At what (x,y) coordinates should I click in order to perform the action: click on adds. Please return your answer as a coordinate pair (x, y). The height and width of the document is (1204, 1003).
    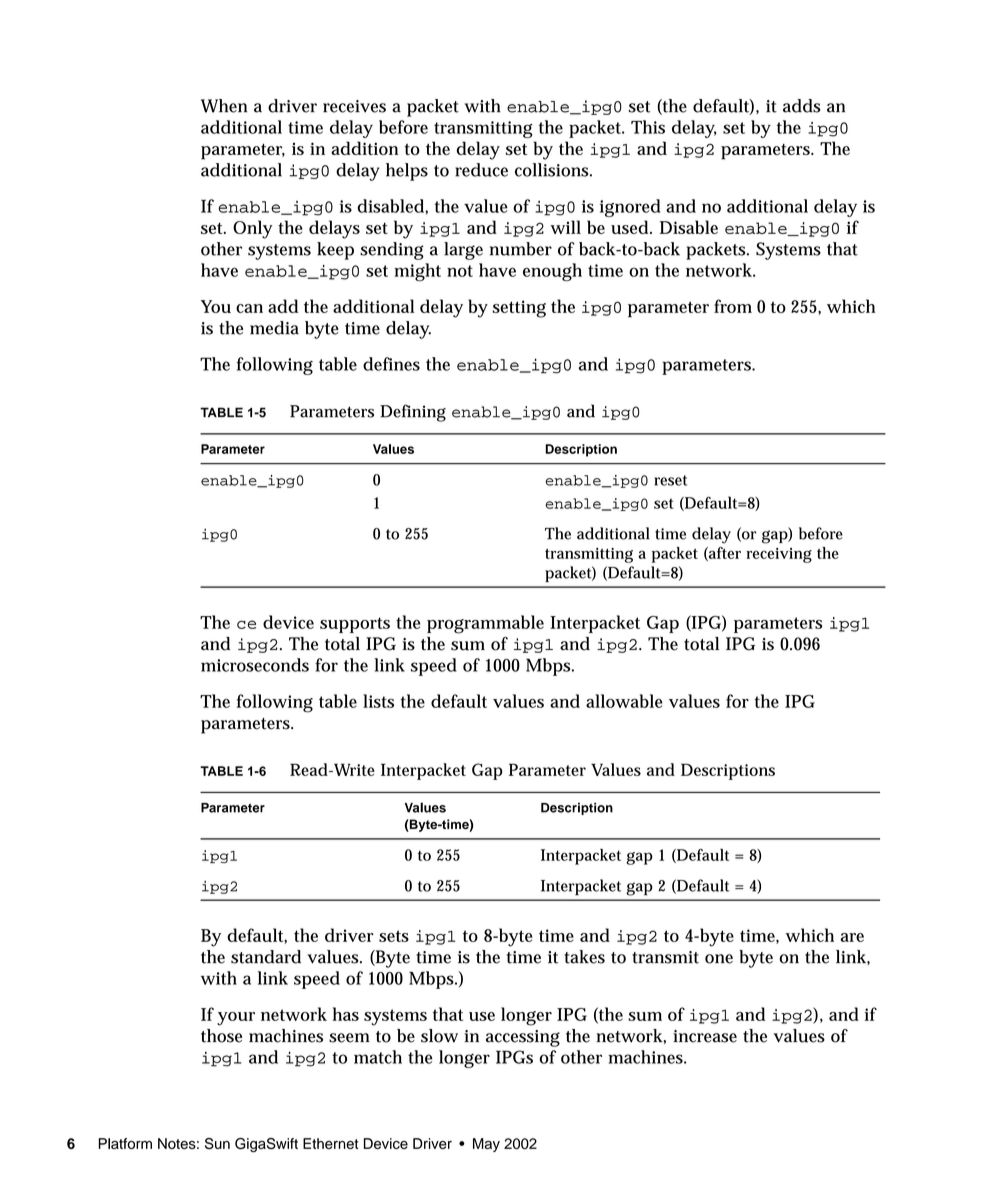
    Looking at the image, I should click on (802, 106).
